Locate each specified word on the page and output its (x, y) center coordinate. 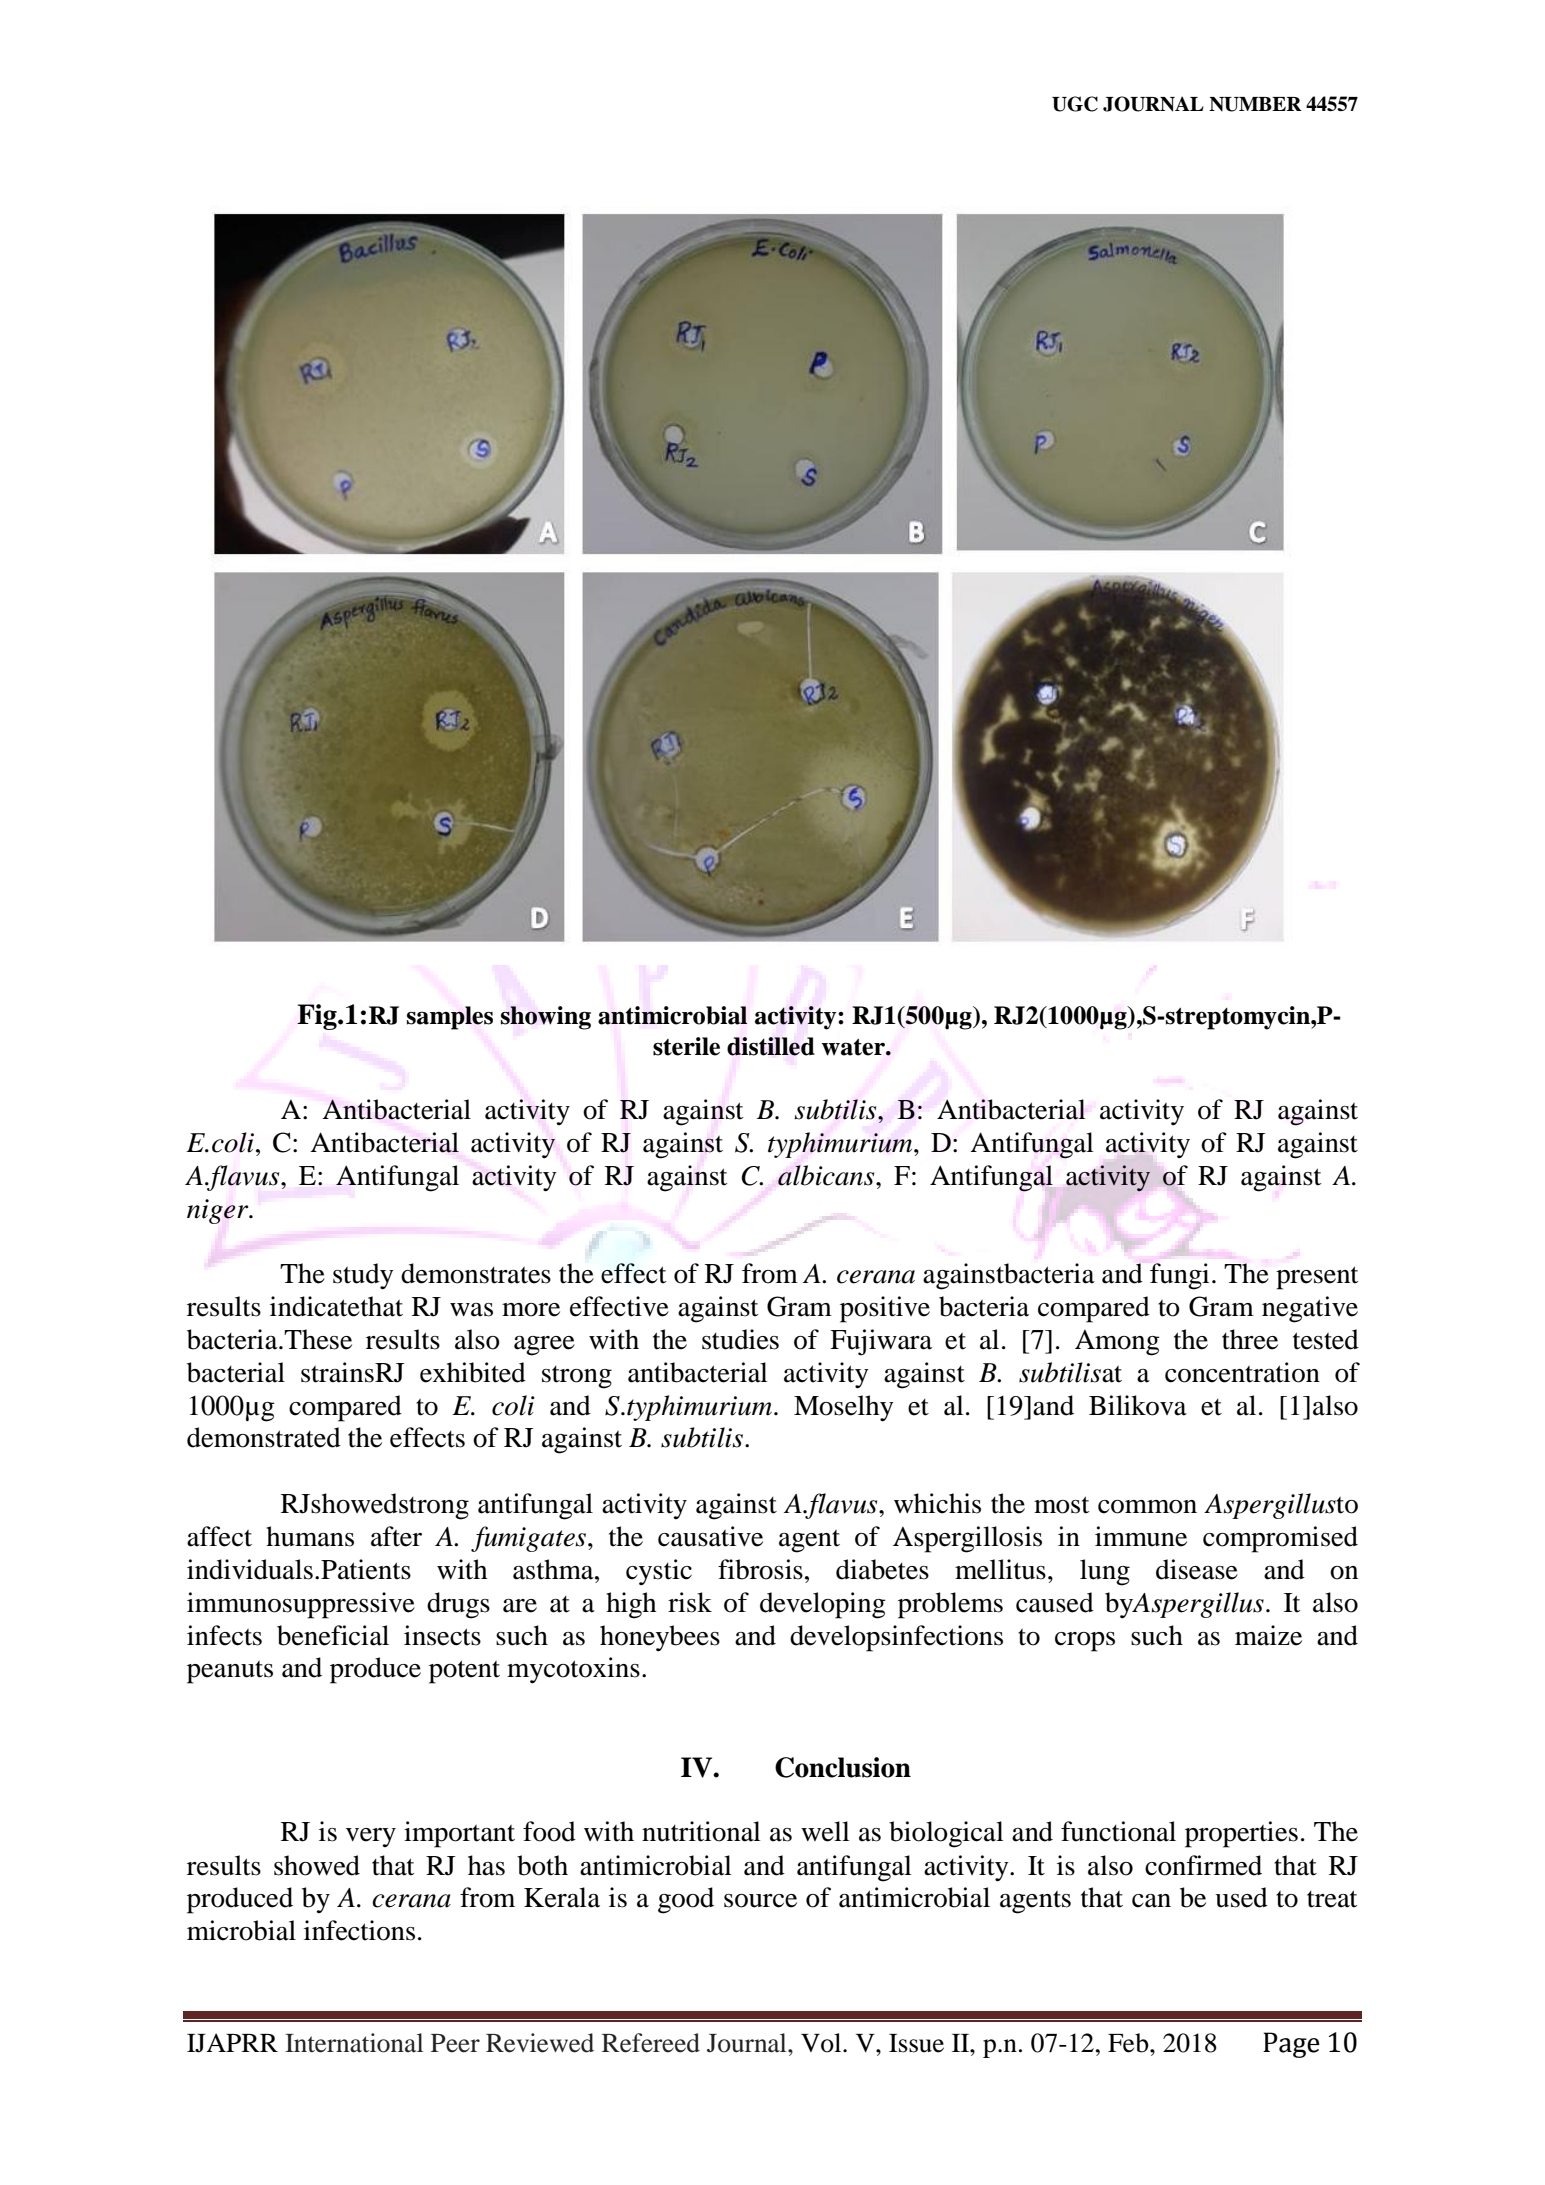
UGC (1075, 104)
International (354, 2043)
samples (450, 1018)
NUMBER (1255, 104)
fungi (1179, 1276)
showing (546, 1018)
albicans (827, 1175)
